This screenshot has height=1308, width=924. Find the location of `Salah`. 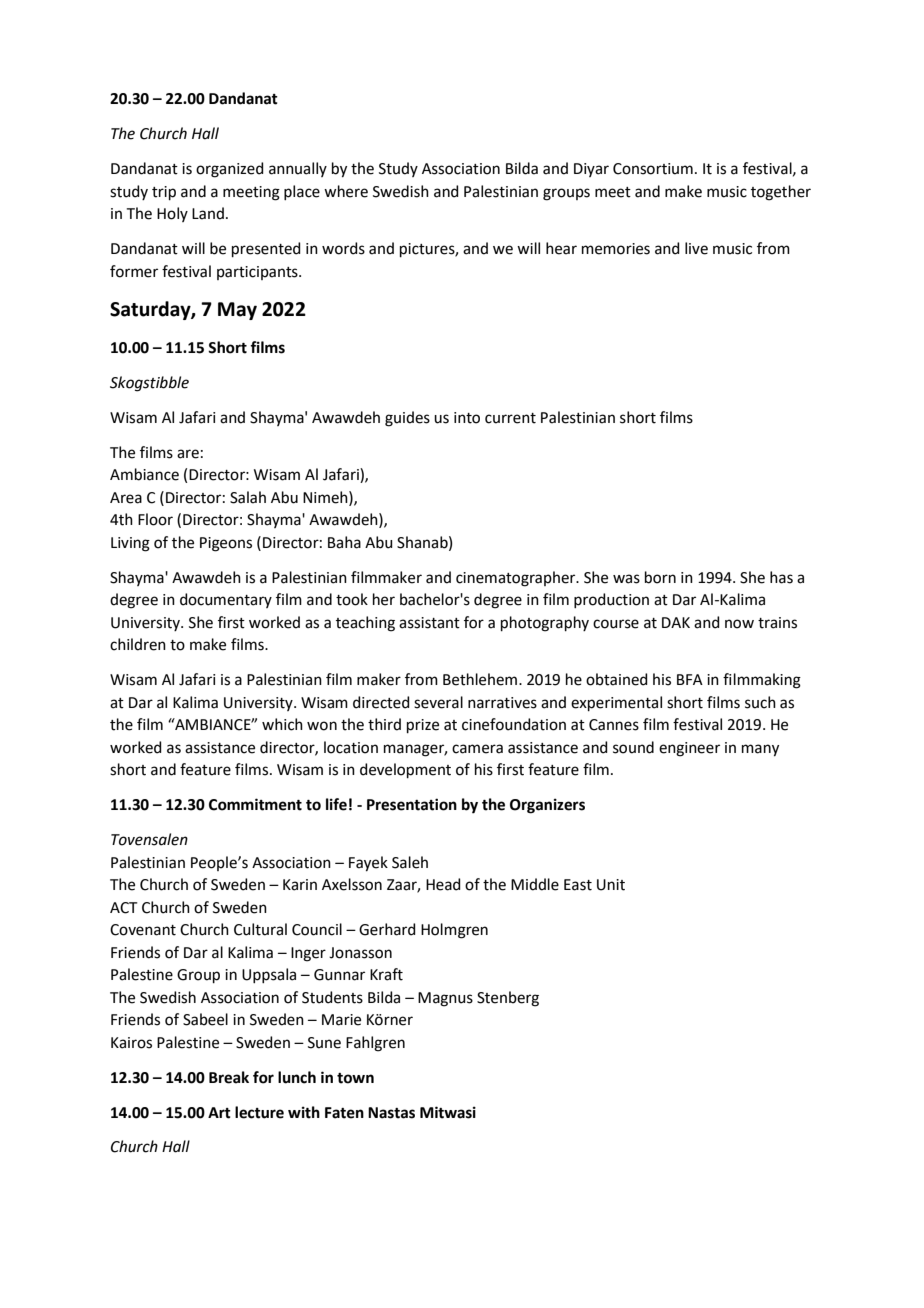

Salah is located at coordinates (248, 497).
